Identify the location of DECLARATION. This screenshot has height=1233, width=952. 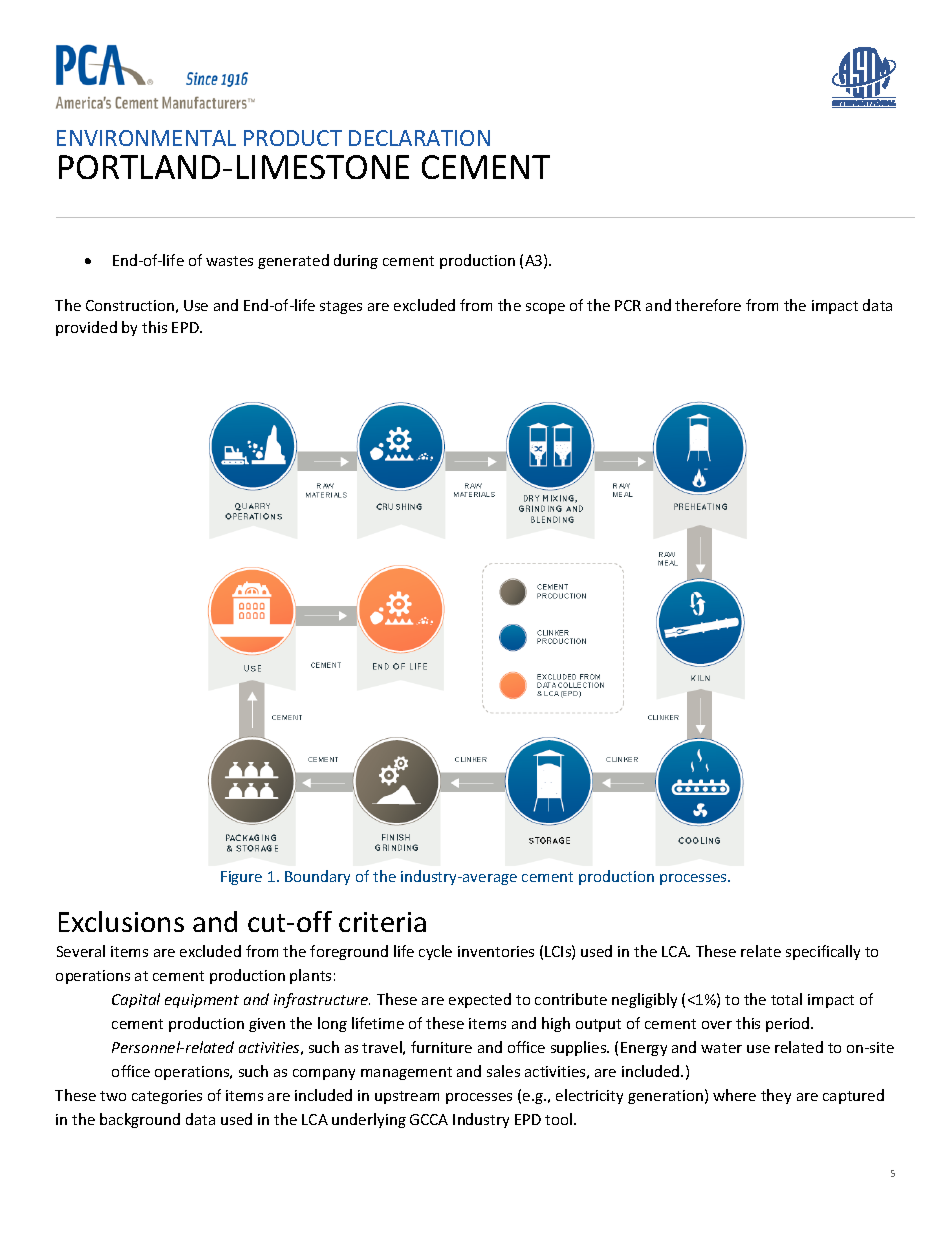
(419, 138).
